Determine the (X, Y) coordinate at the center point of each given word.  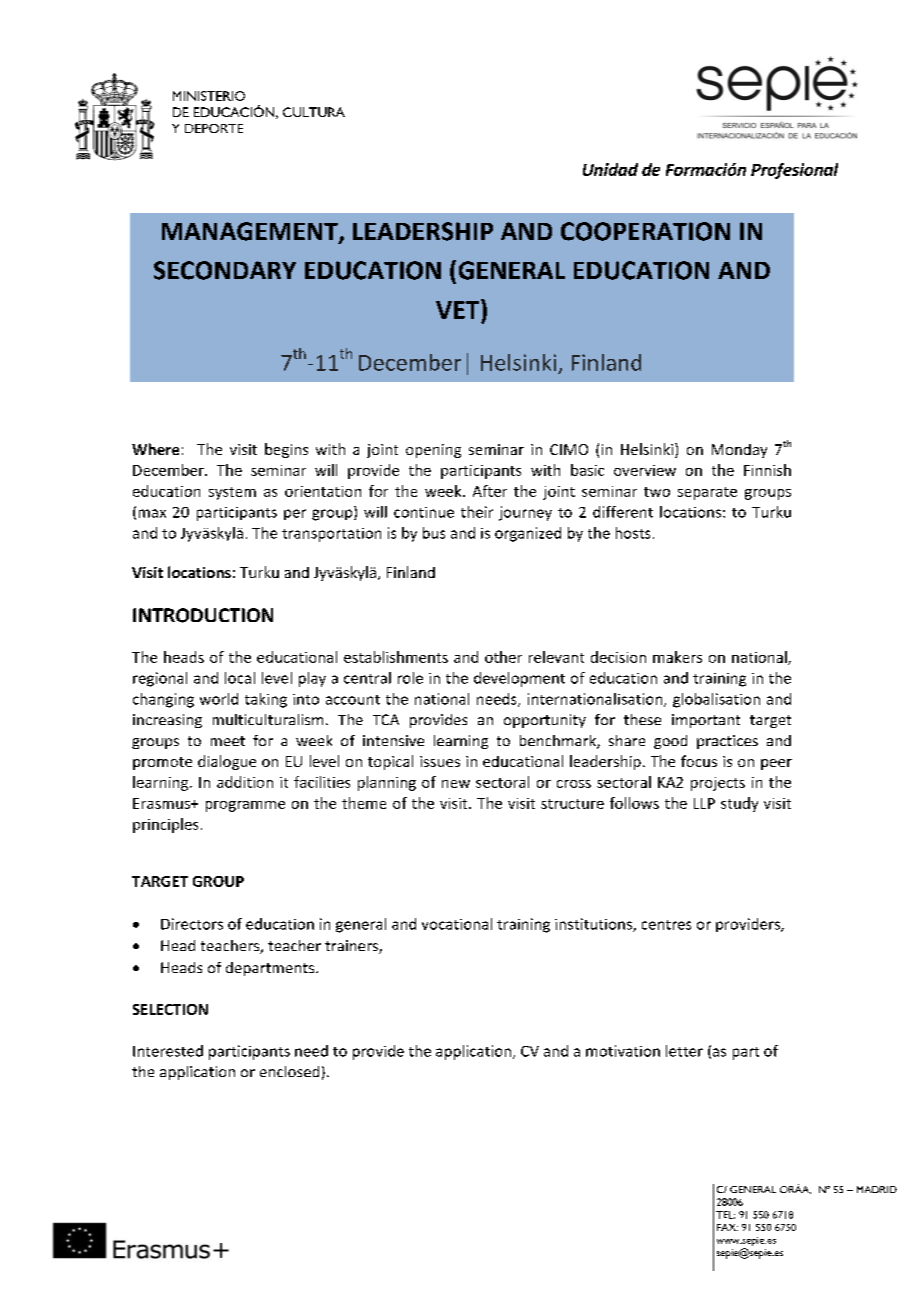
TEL (725, 1215)
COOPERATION (645, 231)
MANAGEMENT (251, 232)
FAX (727, 1227)
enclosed (289, 1071)
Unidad (610, 169)
